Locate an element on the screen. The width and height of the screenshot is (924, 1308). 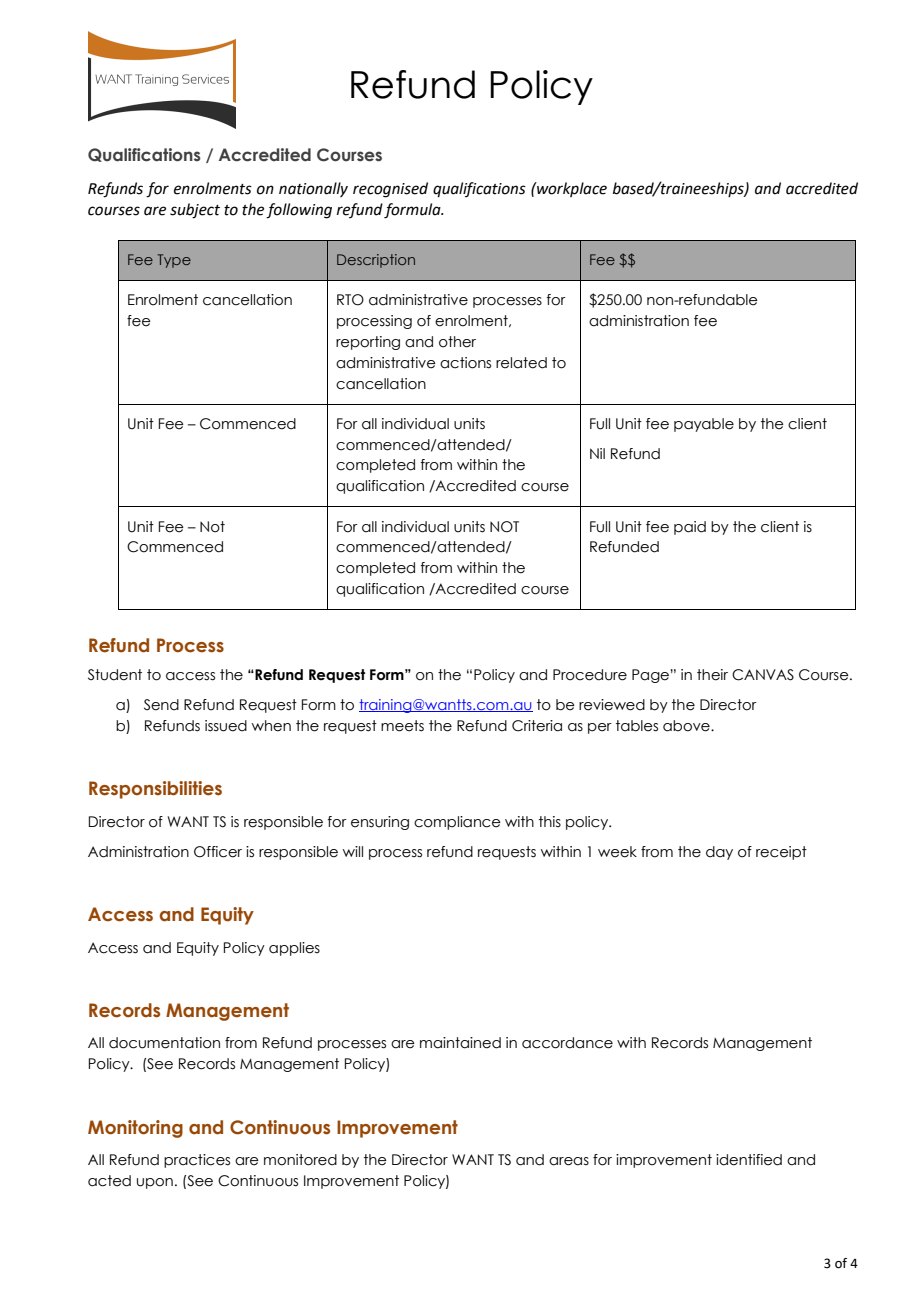
actions is located at coordinates (465, 363).
